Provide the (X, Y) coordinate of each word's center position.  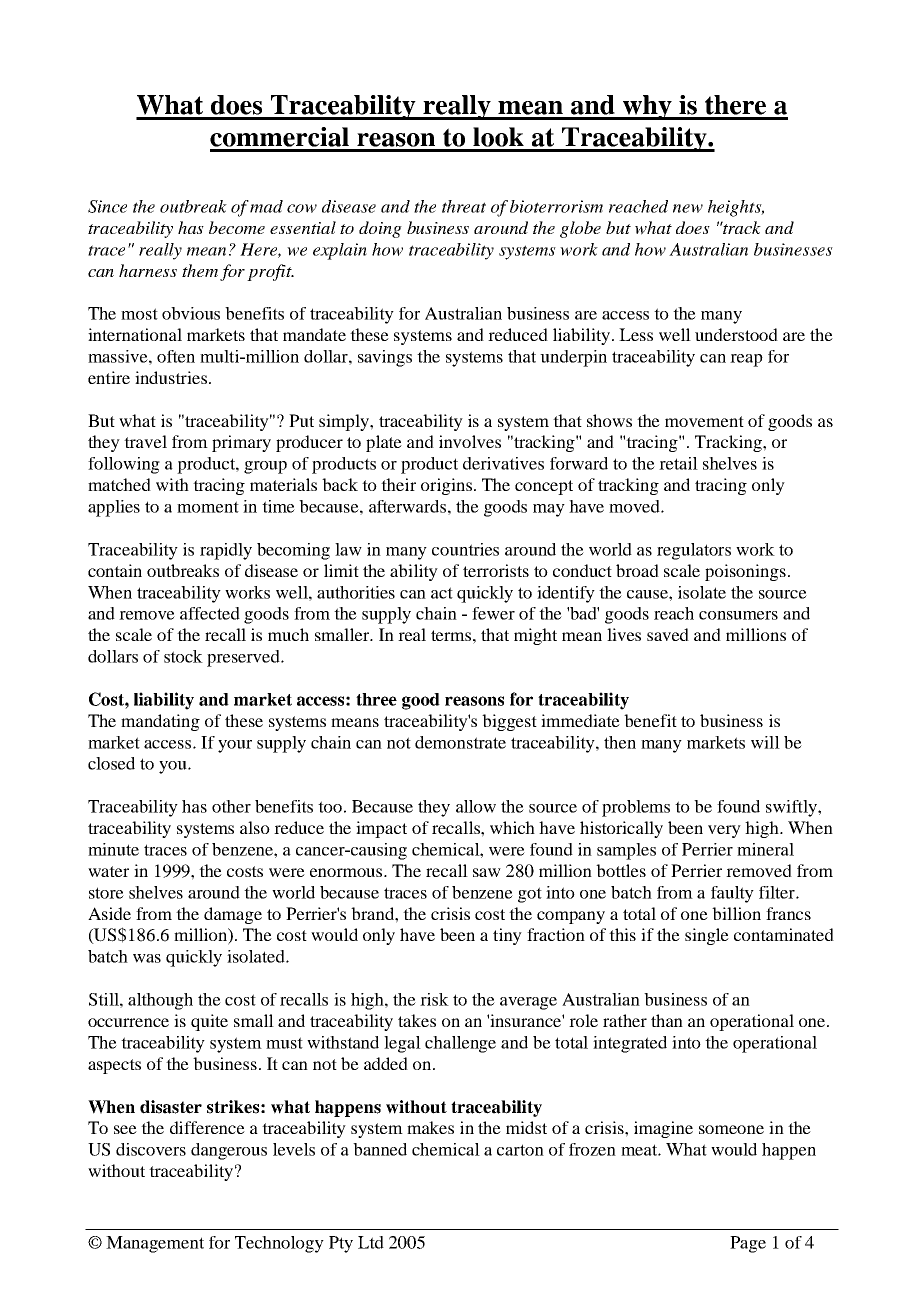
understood (736, 334)
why (647, 107)
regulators (694, 551)
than (667, 1020)
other (231, 806)
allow (476, 806)
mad (266, 206)
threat (464, 206)
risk (434, 999)
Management (155, 1244)
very (724, 831)
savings (385, 358)
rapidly (226, 551)
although (160, 1001)
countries (465, 549)
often (176, 356)
